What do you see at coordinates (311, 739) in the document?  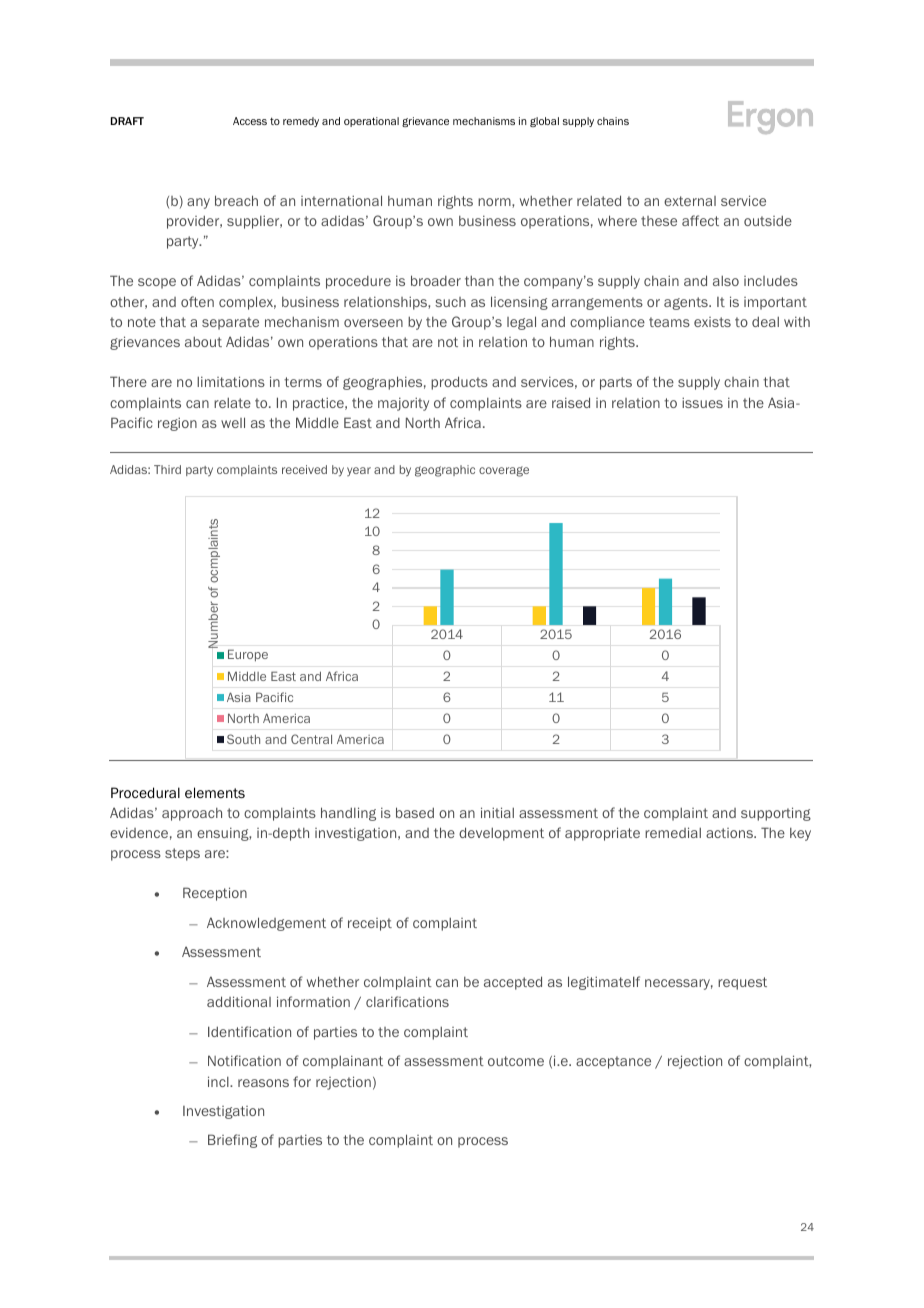 I see `Central` at bounding box center [311, 739].
